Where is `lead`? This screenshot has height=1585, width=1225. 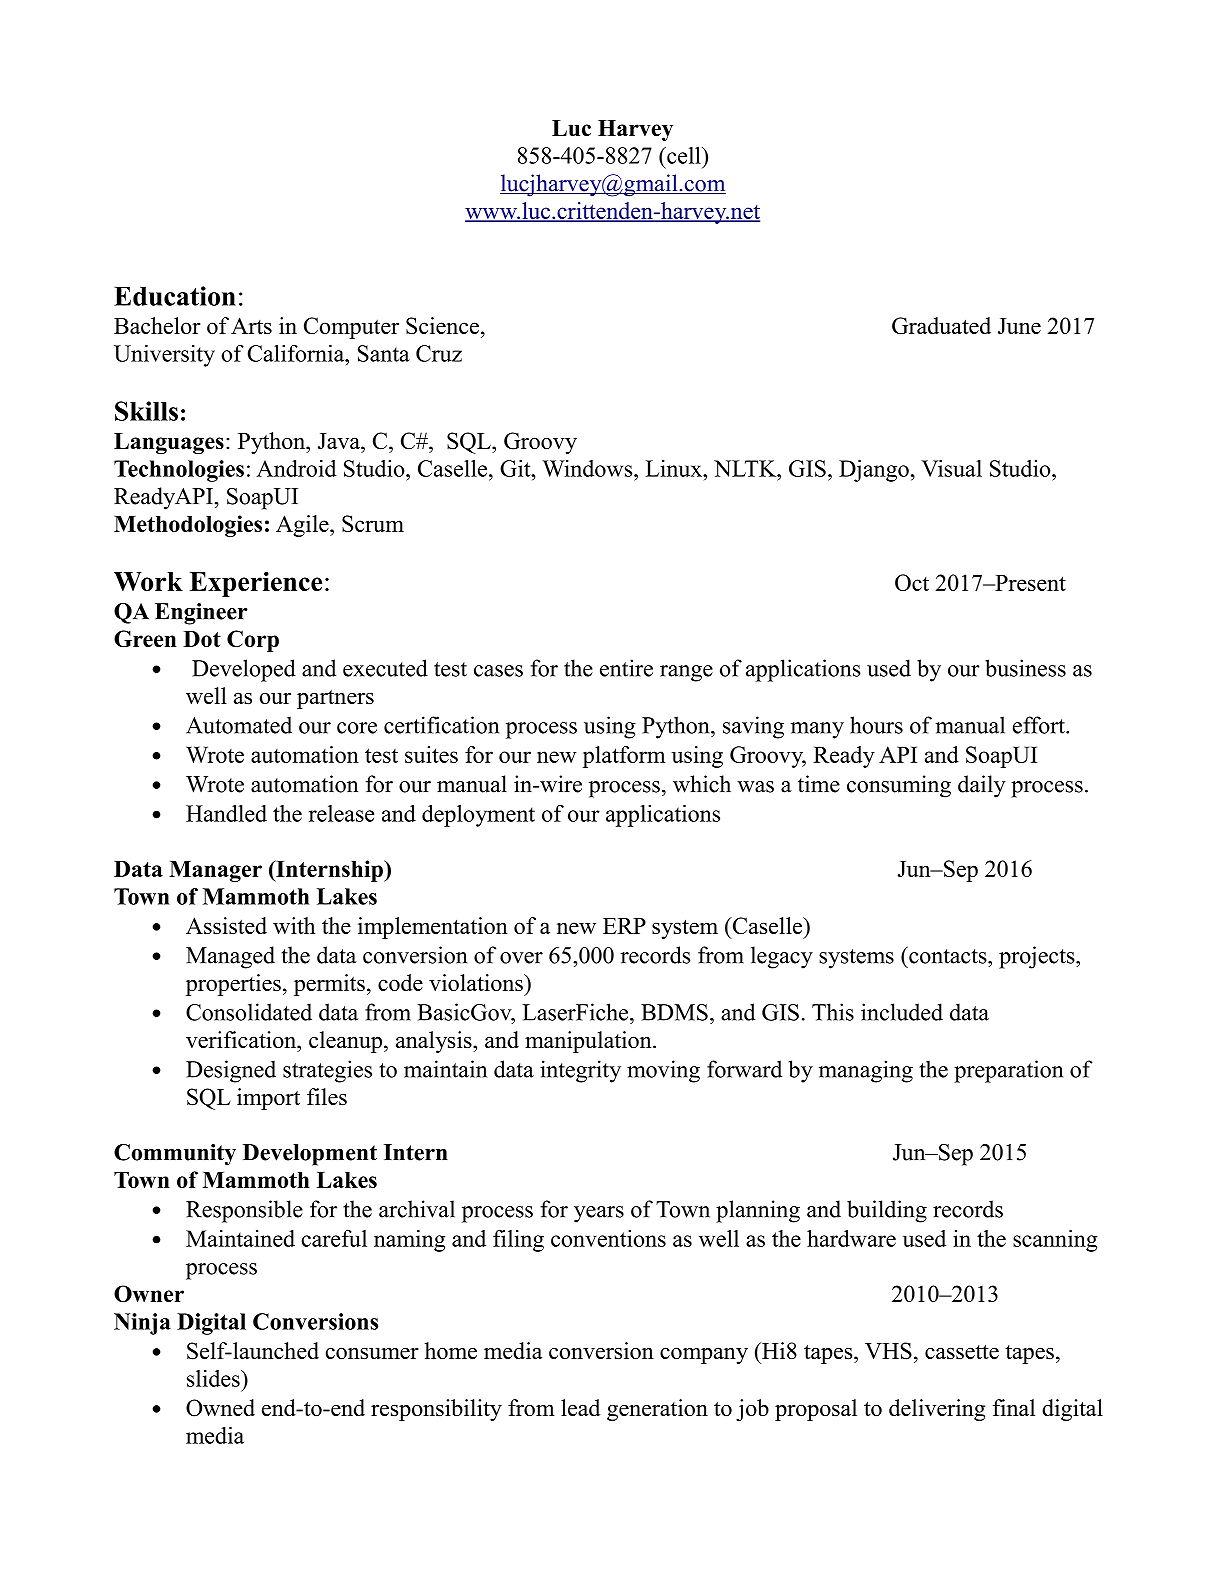
lead is located at coordinates (580, 1407).
